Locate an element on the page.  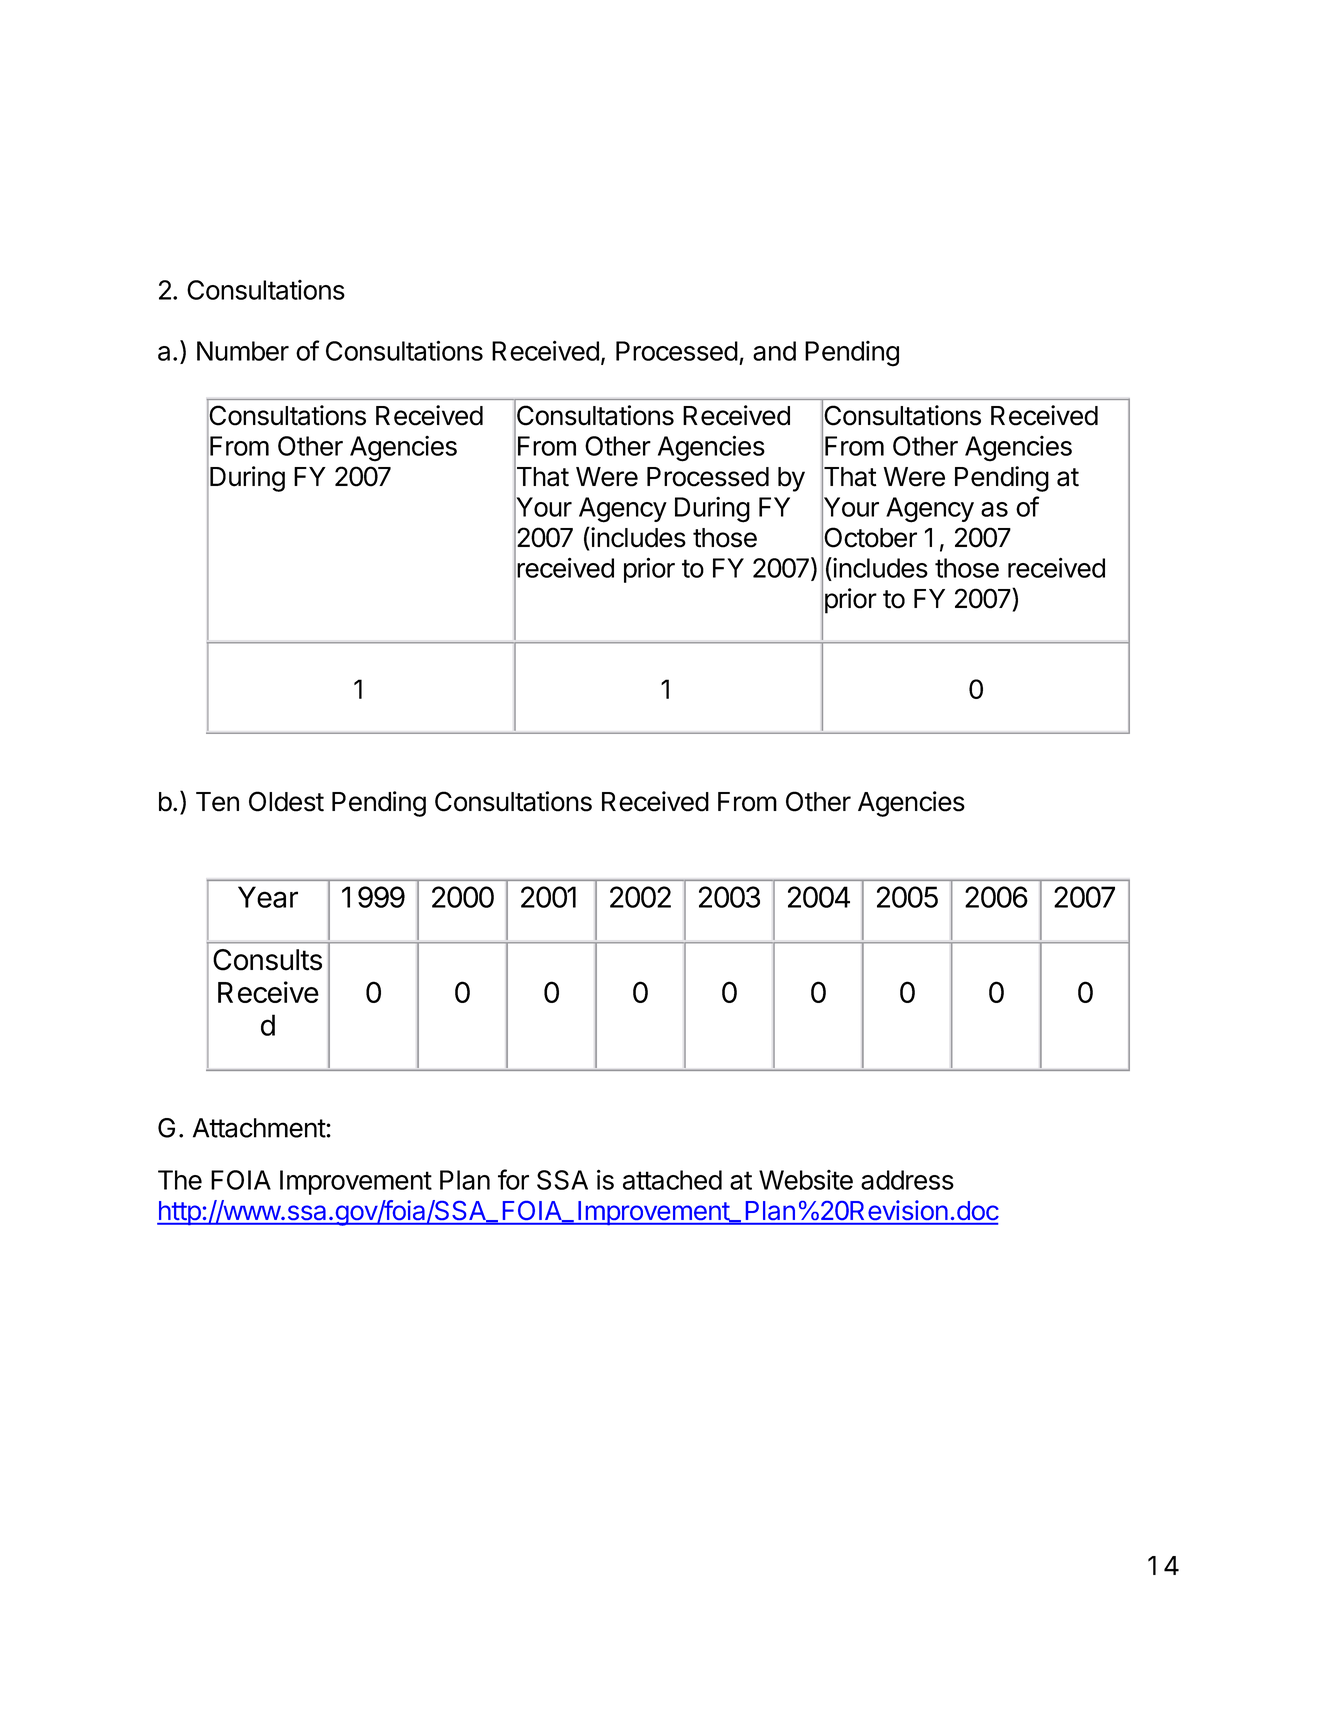
address is located at coordinates (907, 1180).
